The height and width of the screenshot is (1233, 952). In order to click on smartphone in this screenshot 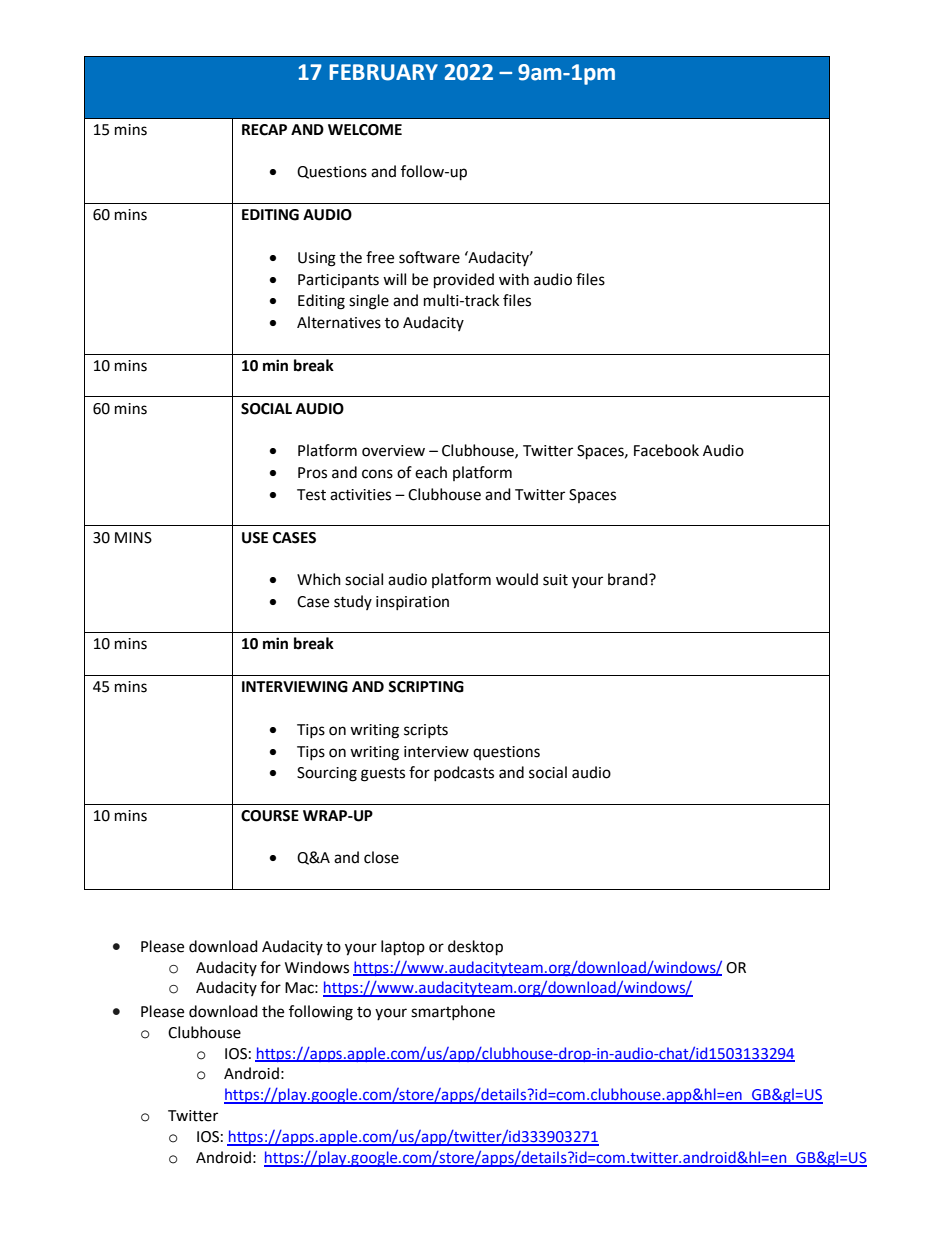, I will do `click(453, 1012)`.
